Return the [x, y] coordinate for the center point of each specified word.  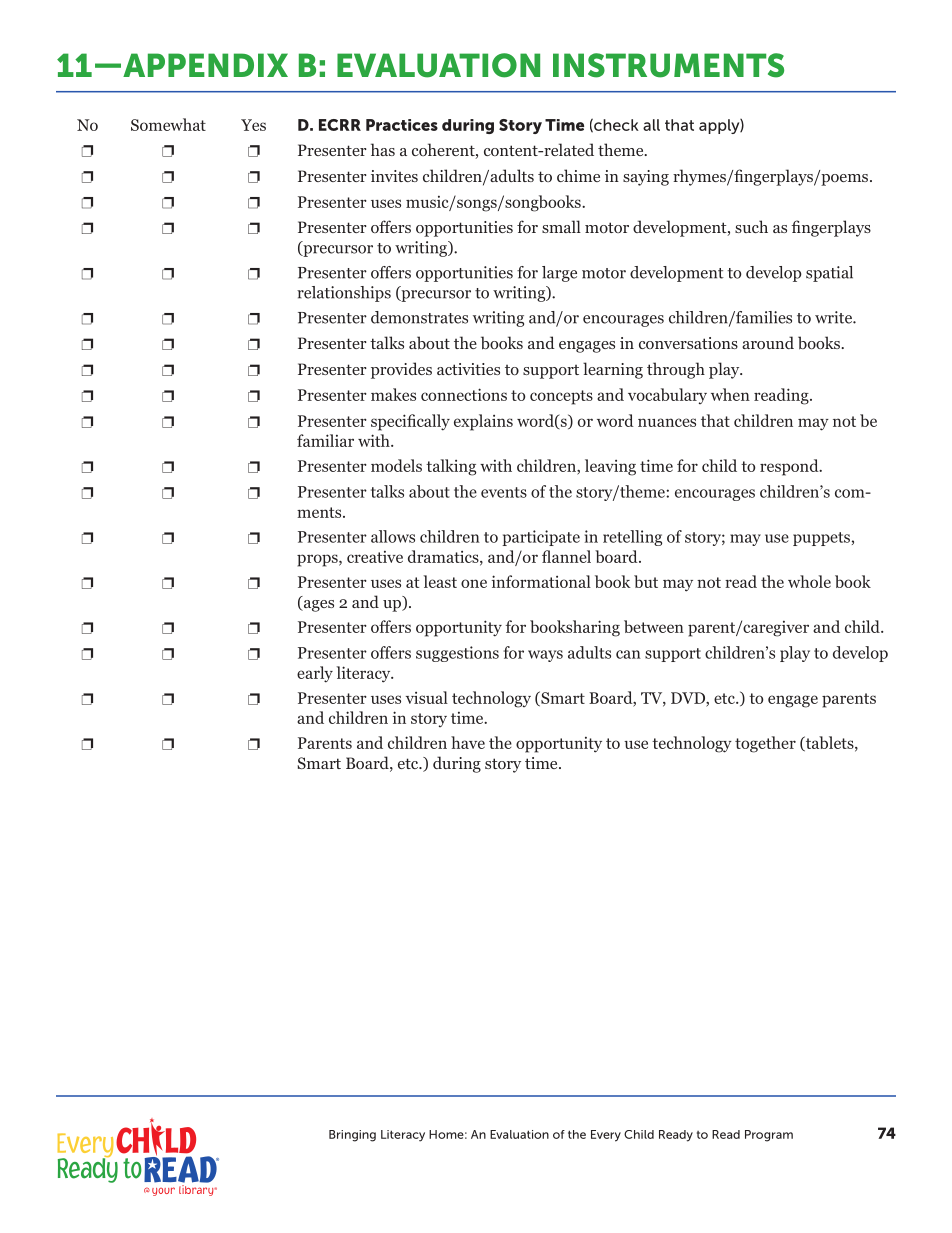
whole [809, 581]
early [315, 674]
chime [578, 175]
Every [606, 1136]
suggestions [457, 654]
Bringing [352, 1136]
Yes [253, 125]
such [751, 226]
